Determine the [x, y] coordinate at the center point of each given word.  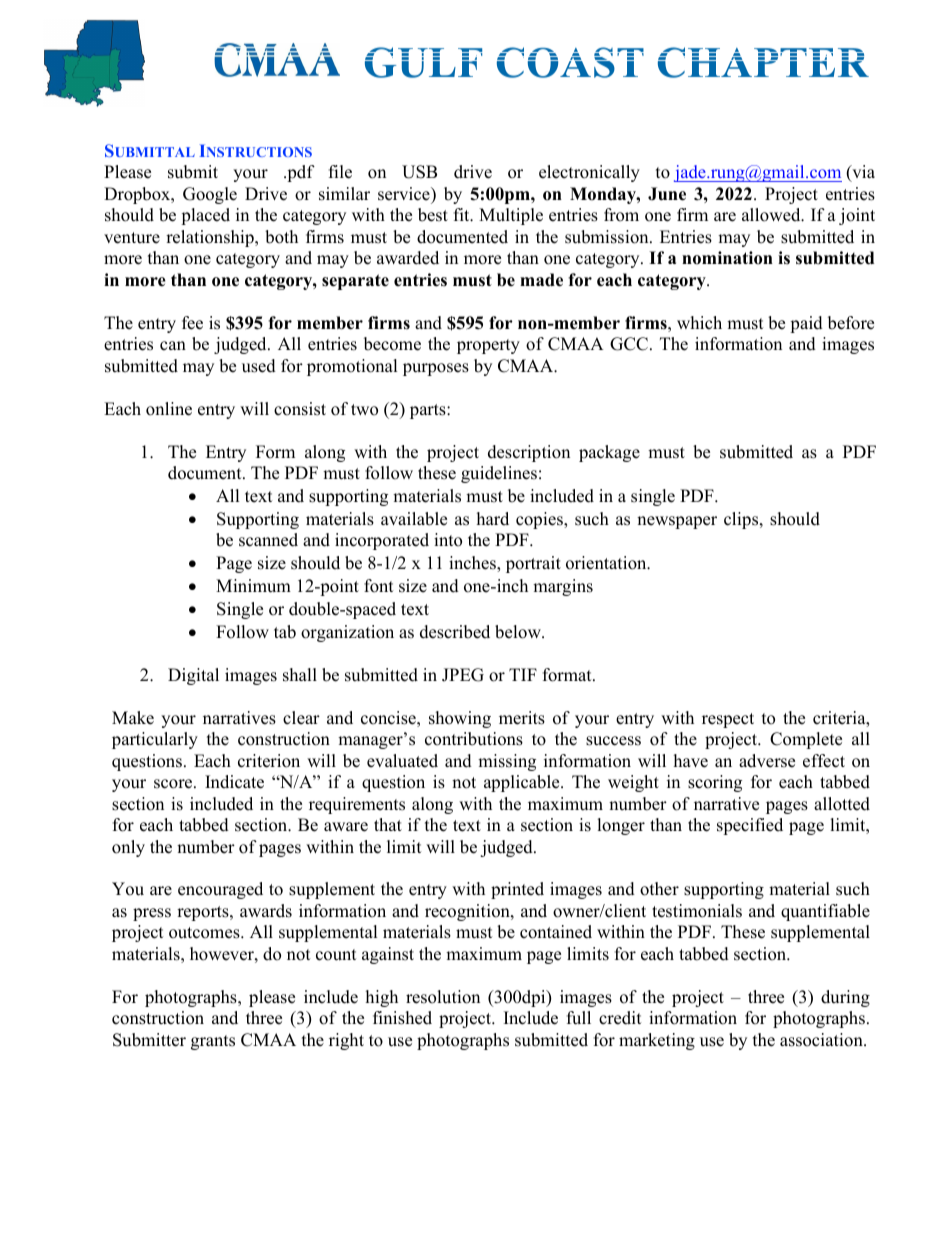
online [169, 409]
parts [429, 411]
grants [213, 1042]
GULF [423, 62]
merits [522, 718]
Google [210, 195]
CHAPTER [763, 62]
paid [806, 324]
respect [728, 720]
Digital [193, 676]
